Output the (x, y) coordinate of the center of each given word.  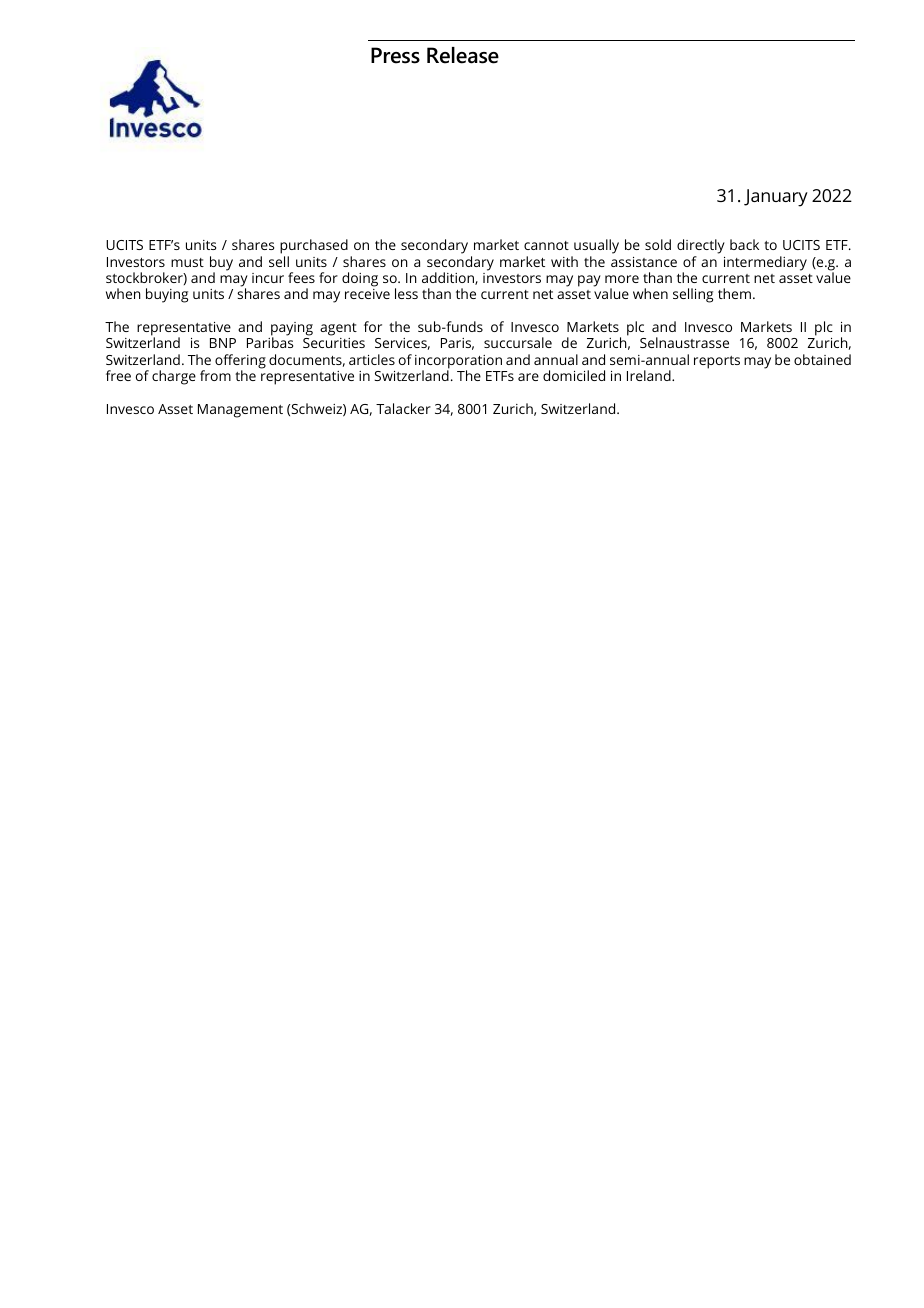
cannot (546, 245)
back (744, 244)
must (187, 262)
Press (395, 55)
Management (240, 411)
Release (463, 55)
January (776, 198)
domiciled (574, 375)
